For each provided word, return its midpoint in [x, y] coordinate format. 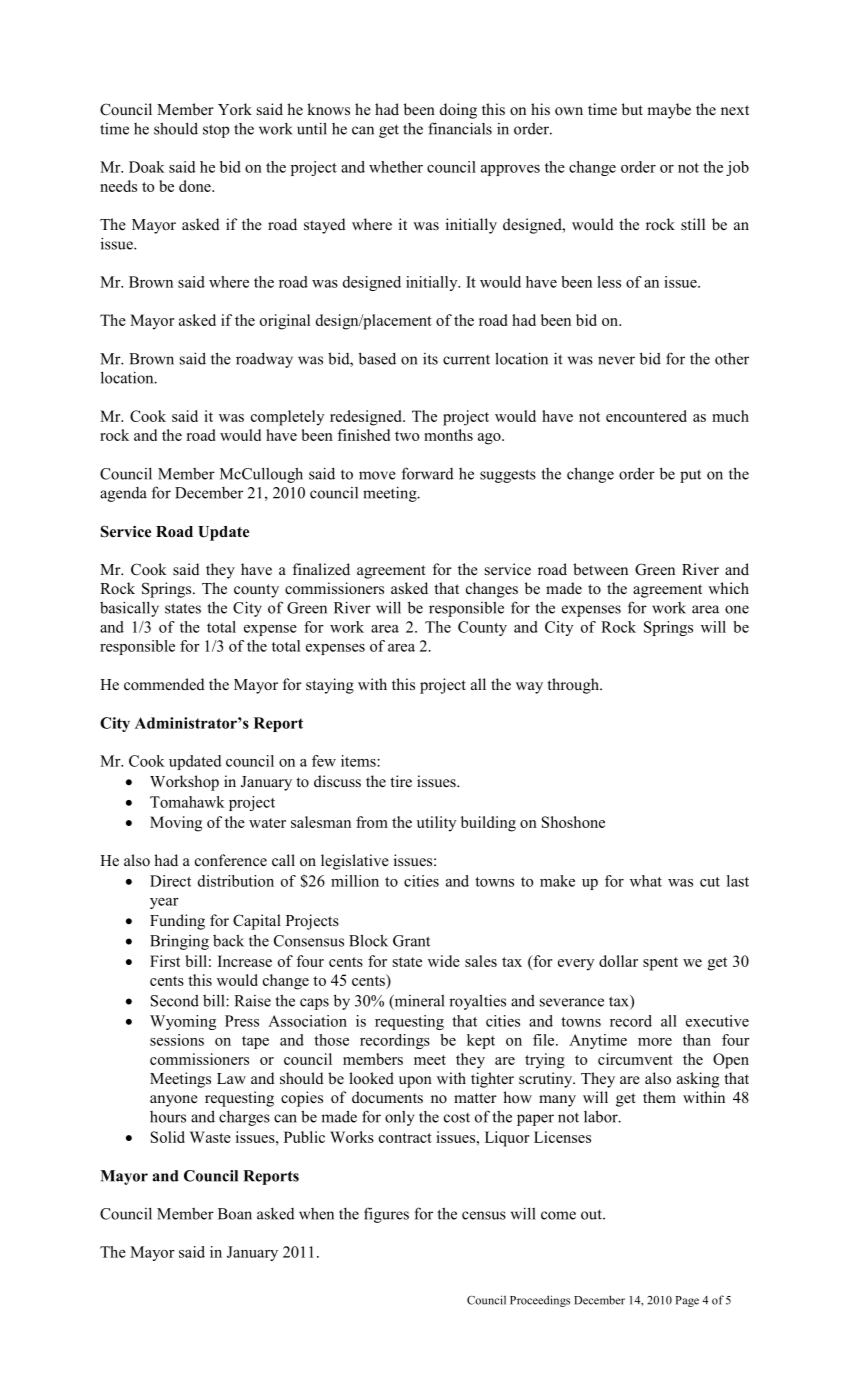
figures [386, 1215]
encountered [646, 416]
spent [660, 964]
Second [175, 1001]
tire [401, 781]
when [316, 1214]
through [574, 686]
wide [444, 961]
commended [164, 684]
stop [216, 131]
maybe [669, 111]
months [448, 435]
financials [460, 128]
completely [287, 418]
